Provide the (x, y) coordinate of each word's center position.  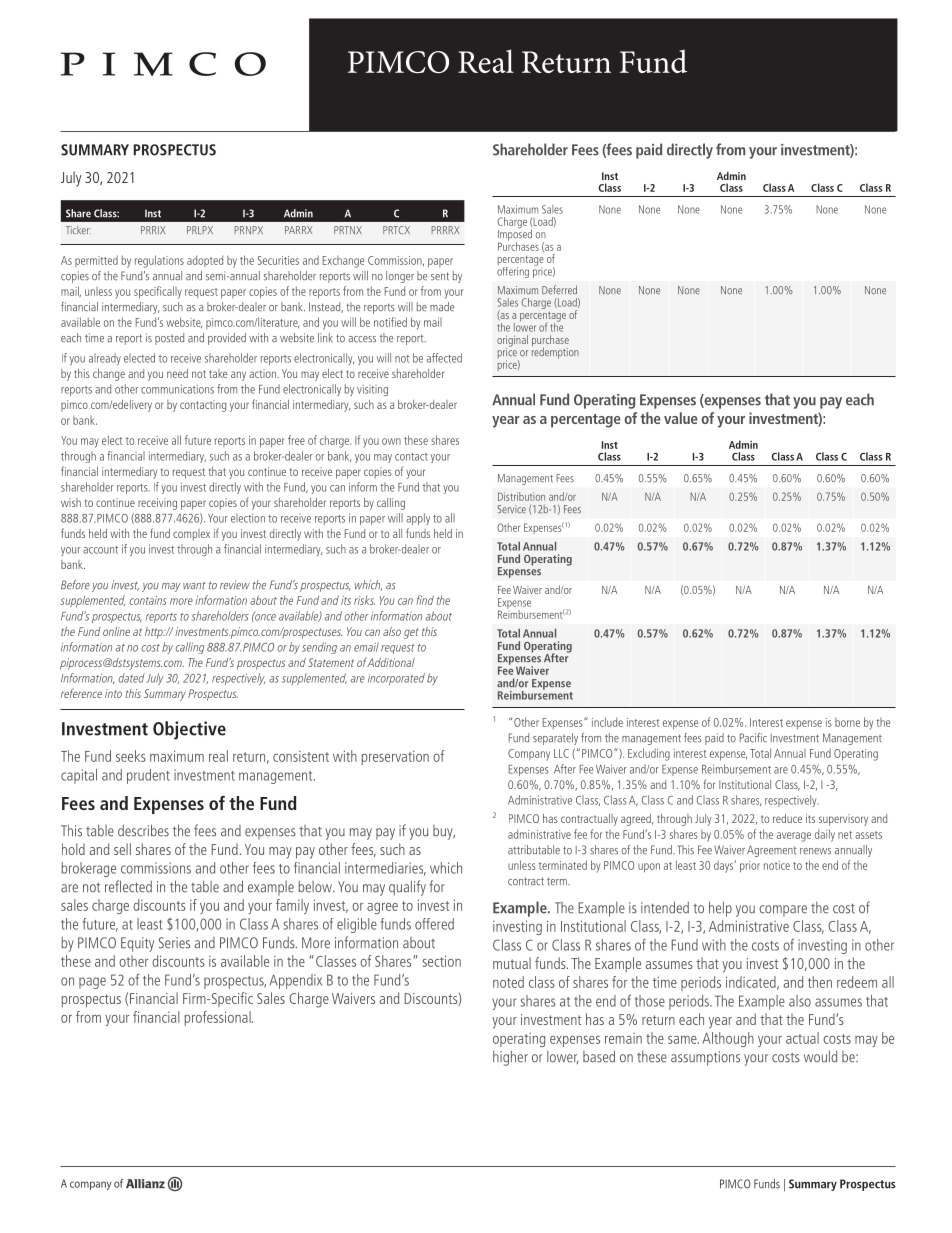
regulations (159, 261)
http (155, 633)
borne (847, 722)
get (411, 633)
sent (440, 276)
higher (510, 1058)
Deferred (559, 289)
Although (728, 1039)
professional (218, 1018)
